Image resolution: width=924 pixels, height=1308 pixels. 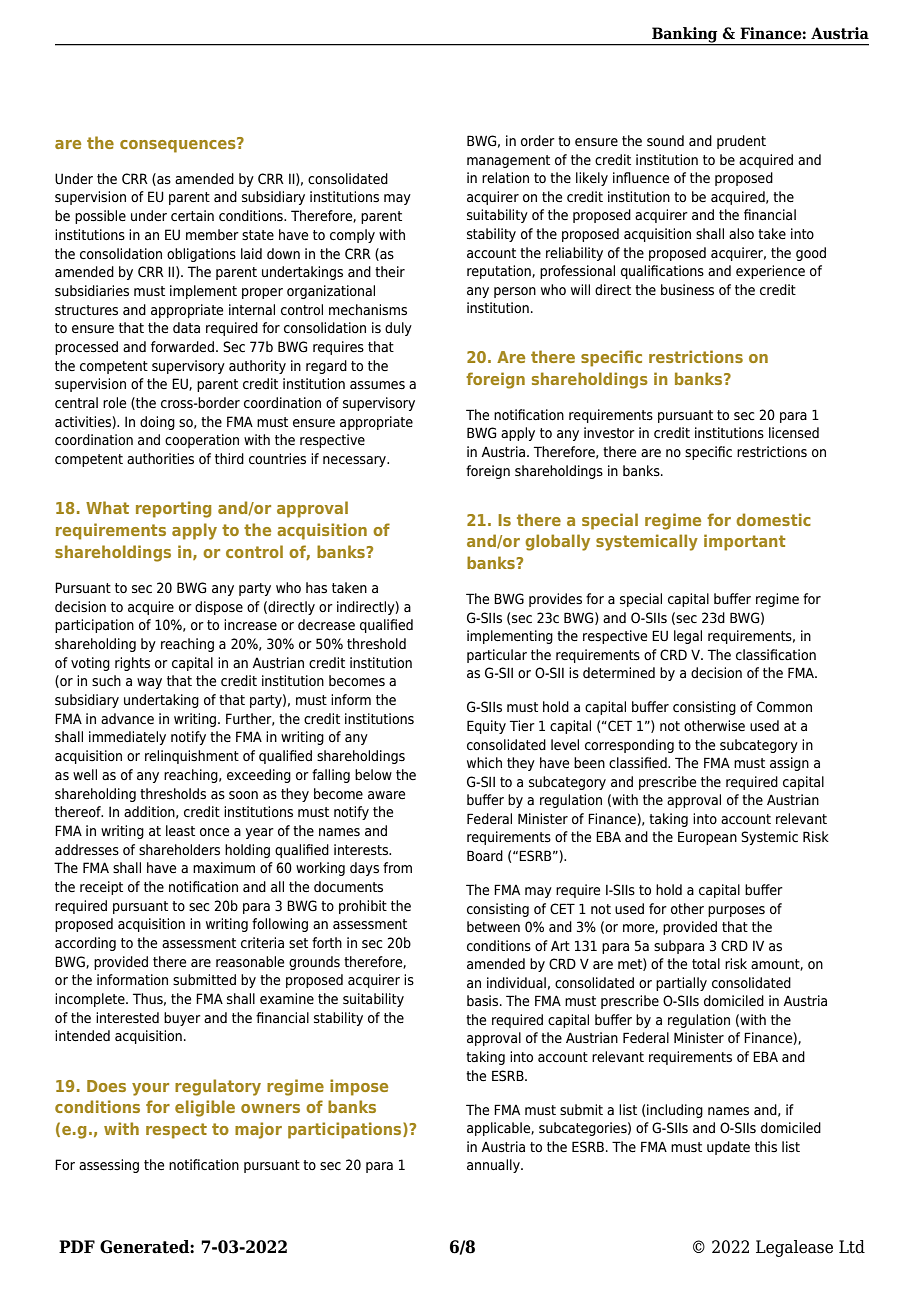 What do you see at coordinates (182, 1019) in the screenshot?
I see `buyer` at bounding box center [182, 1019].
